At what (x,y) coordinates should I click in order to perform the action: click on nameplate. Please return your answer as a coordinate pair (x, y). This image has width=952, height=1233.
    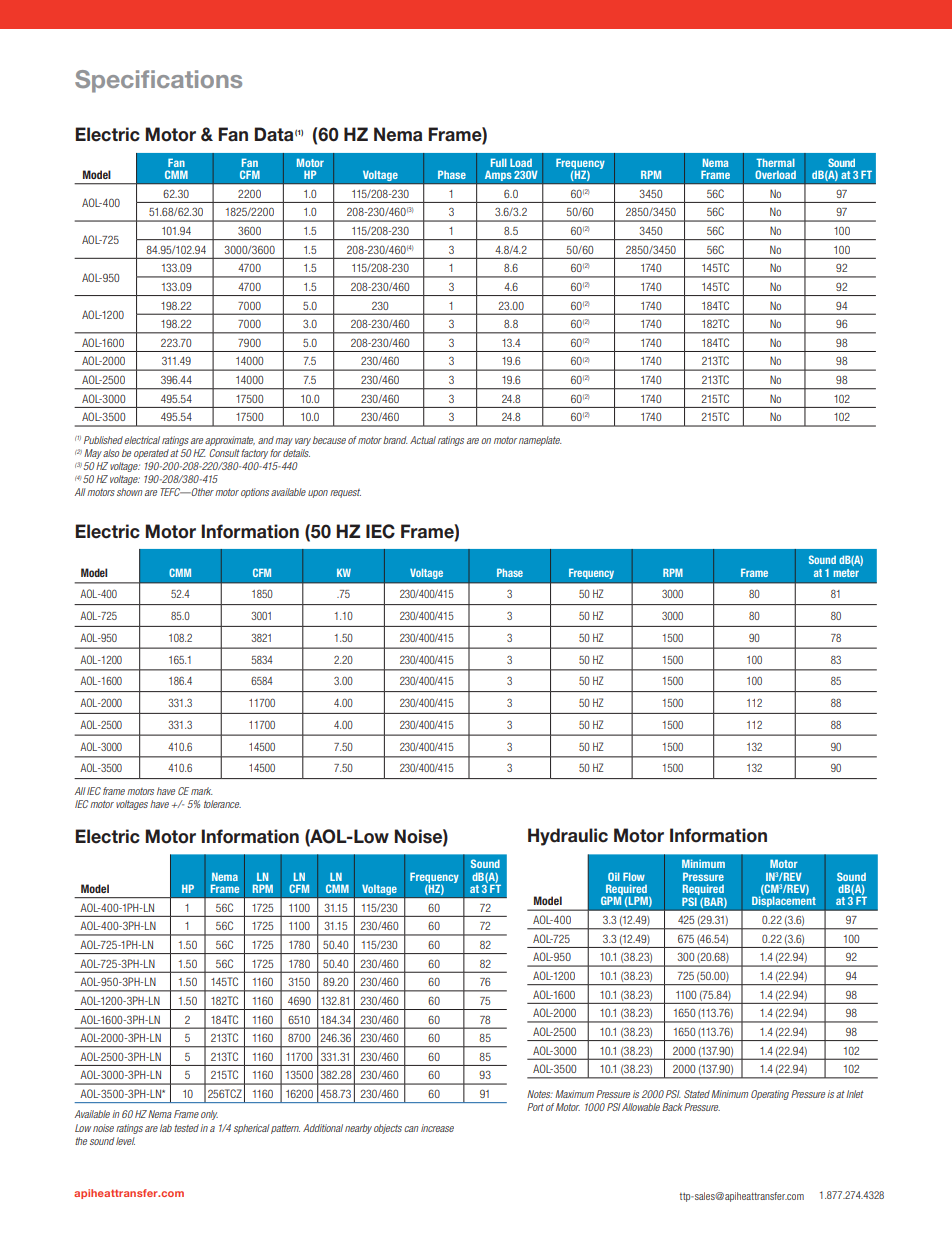
    Looking at the image, I should click on (540, 441).
